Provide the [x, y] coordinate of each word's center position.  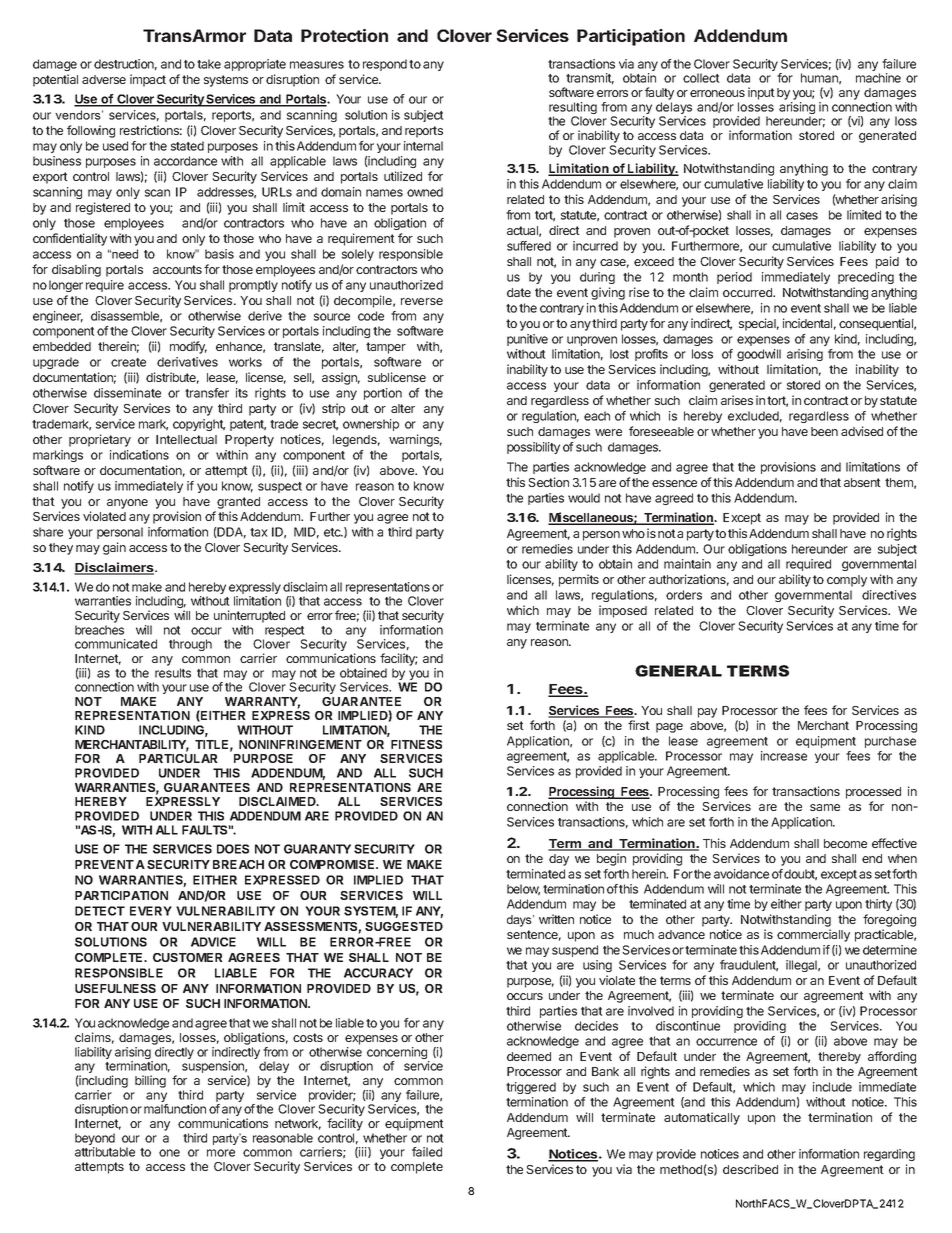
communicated [116, 644]
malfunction [175, 1109]
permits [579, 580]
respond [385, 65]
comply [847, 581]
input [761, 93]
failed [427, 1152]
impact [148, 80]
